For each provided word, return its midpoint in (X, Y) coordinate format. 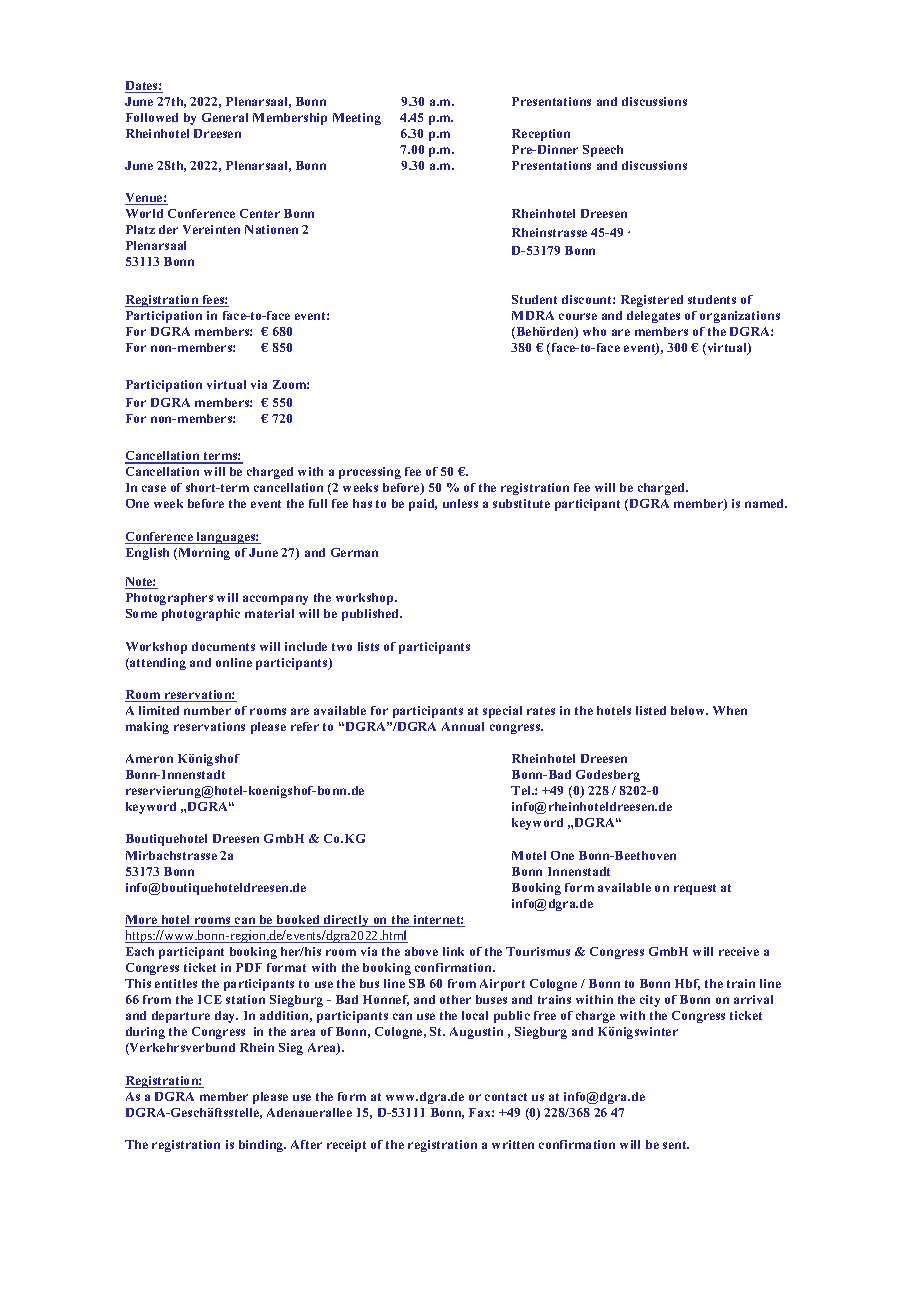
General (225, 117)
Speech (603, 151)
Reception (541, 135)
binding (262, 1146)
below (689, 710)
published (372, 615)
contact (506, 1097)
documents (223, 646)
